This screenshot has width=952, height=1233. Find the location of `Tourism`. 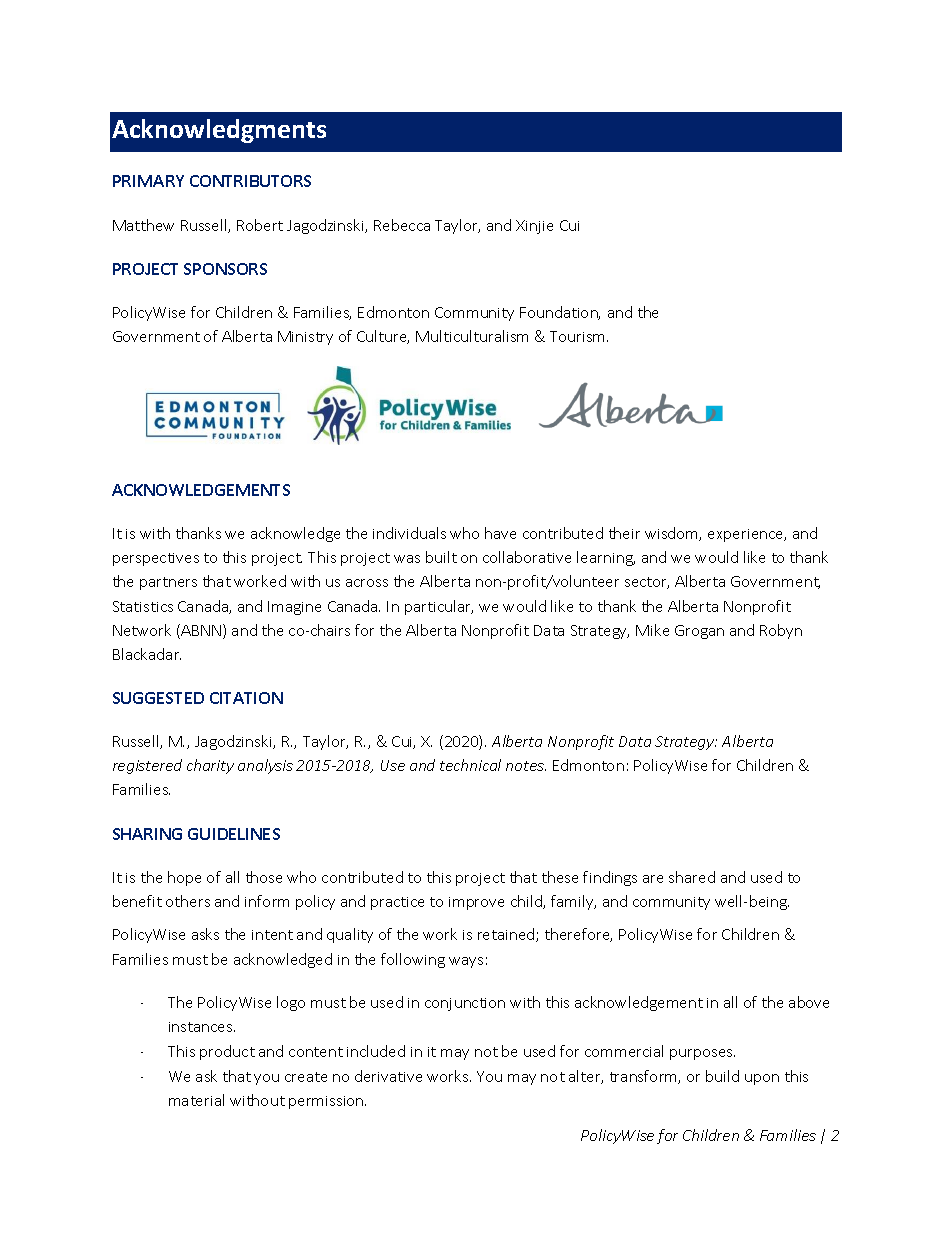

Tourism is located at coordinates (579, 336).
